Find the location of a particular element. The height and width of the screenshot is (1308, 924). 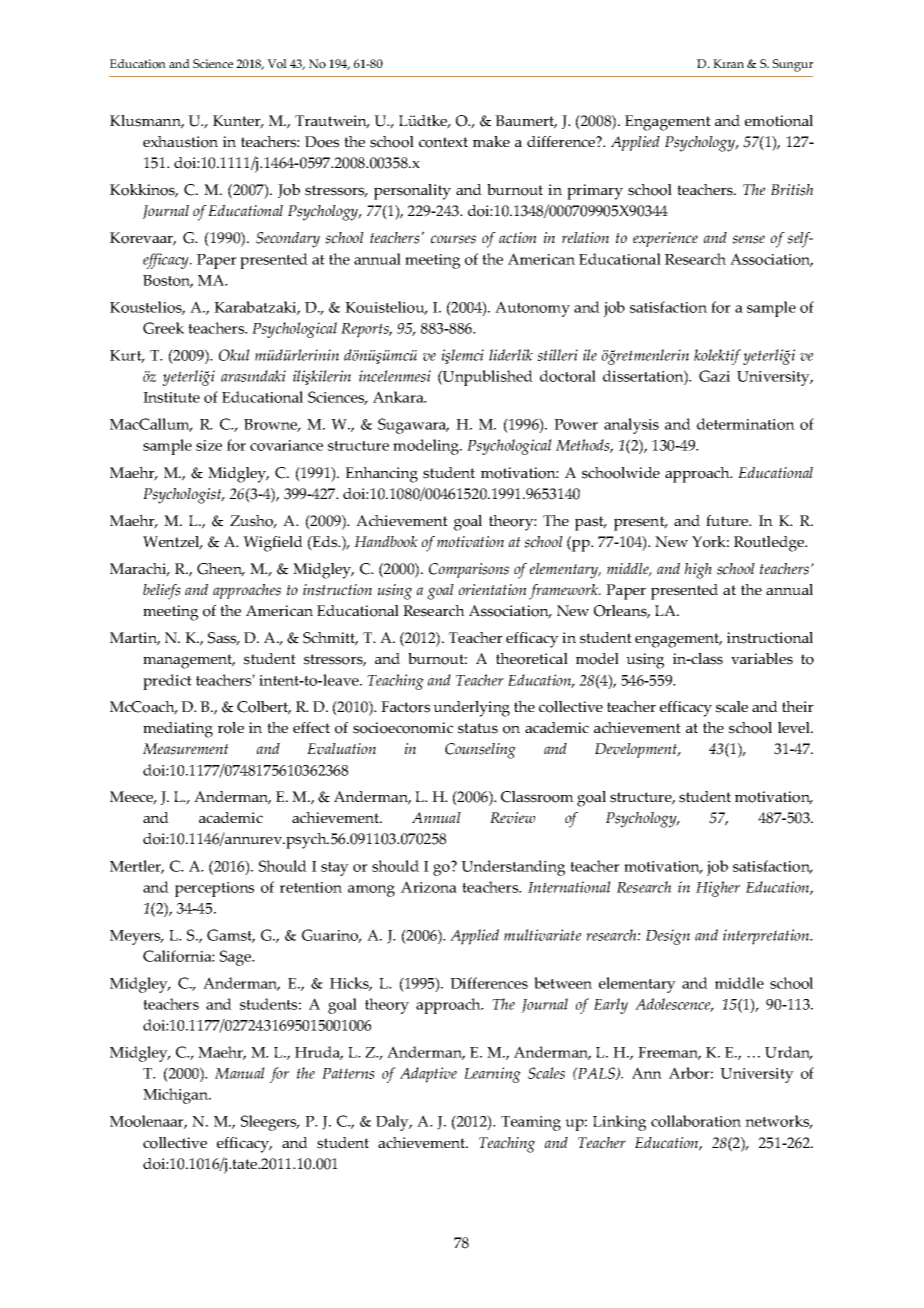

Comparisons is located at coordinates (469, 570).
